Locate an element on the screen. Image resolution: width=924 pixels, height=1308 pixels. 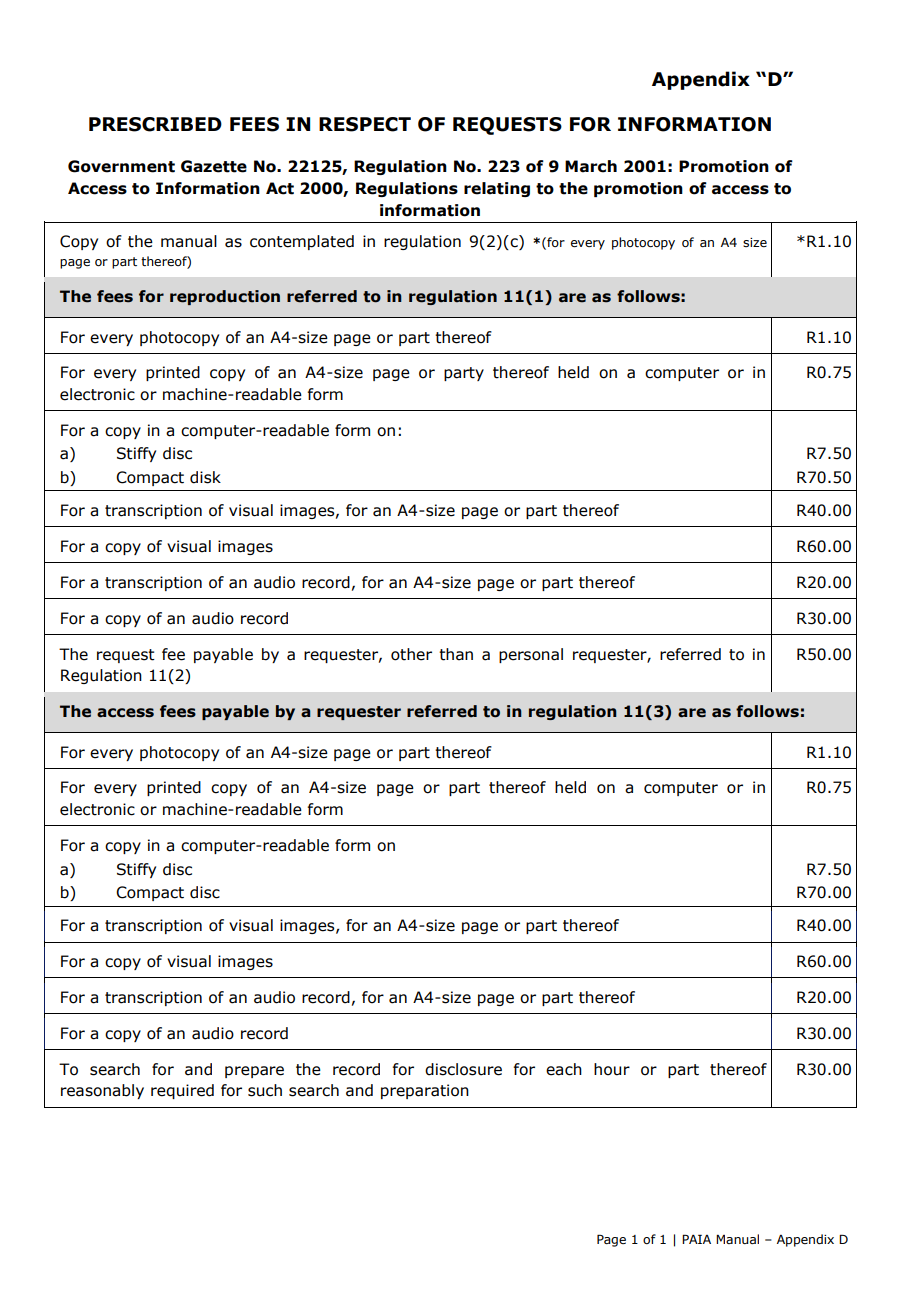
PRESCRIBED is located at coordinates (155, 124).
